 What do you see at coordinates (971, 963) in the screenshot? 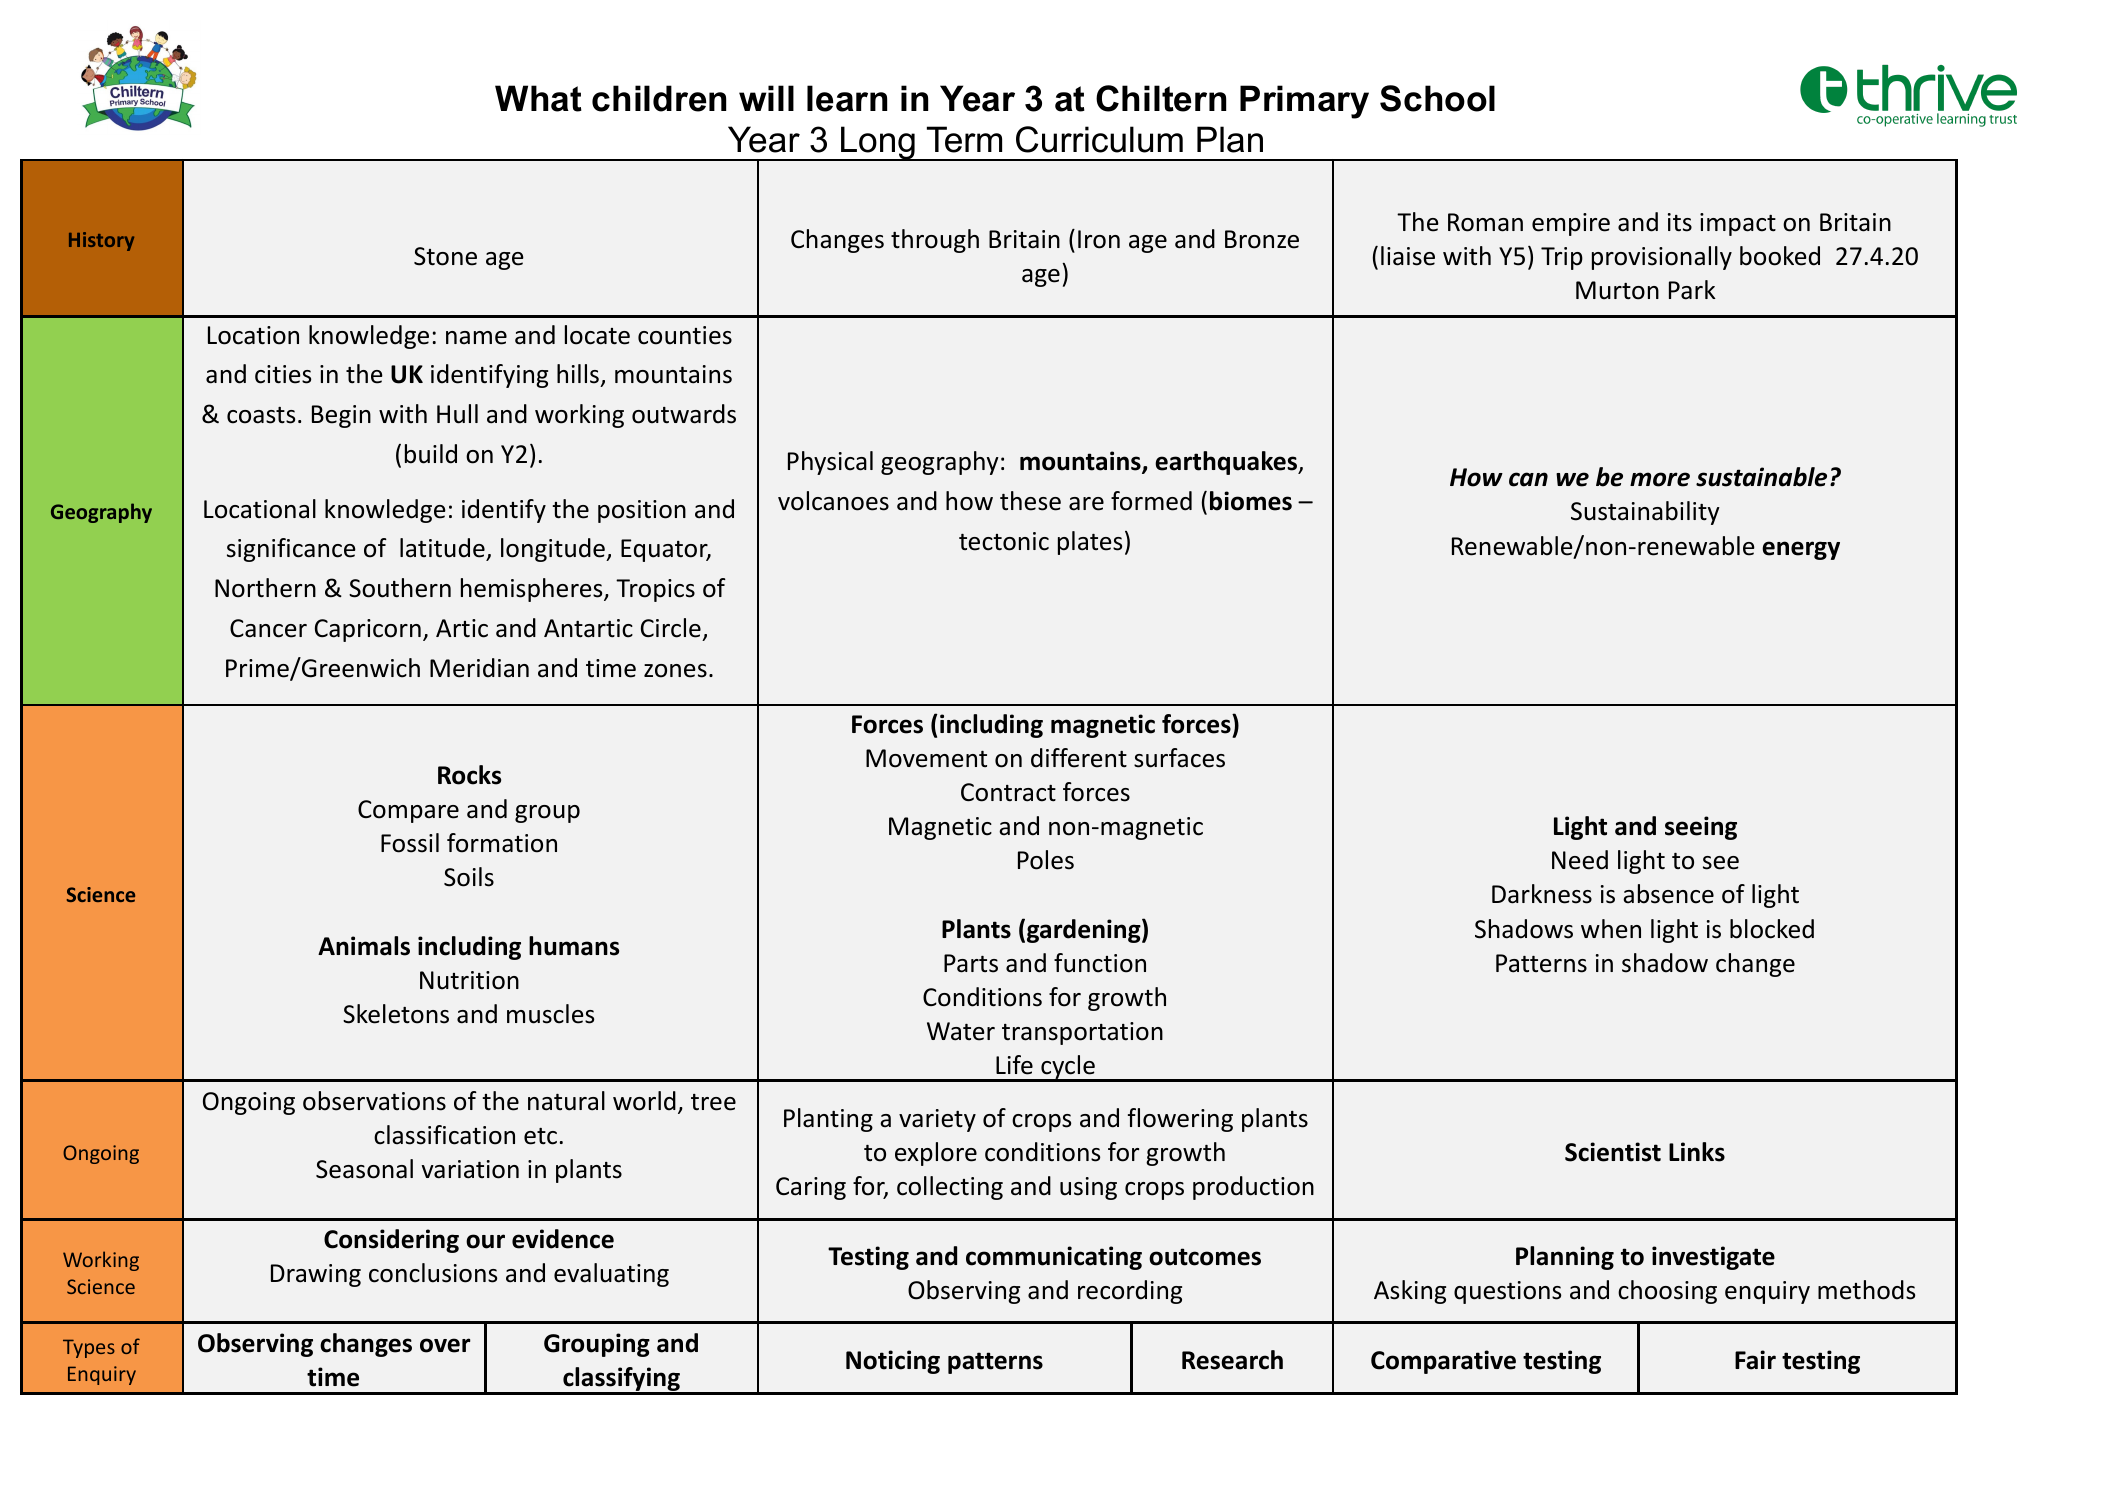
I see `Parts` at bounding box center [971, 963].
